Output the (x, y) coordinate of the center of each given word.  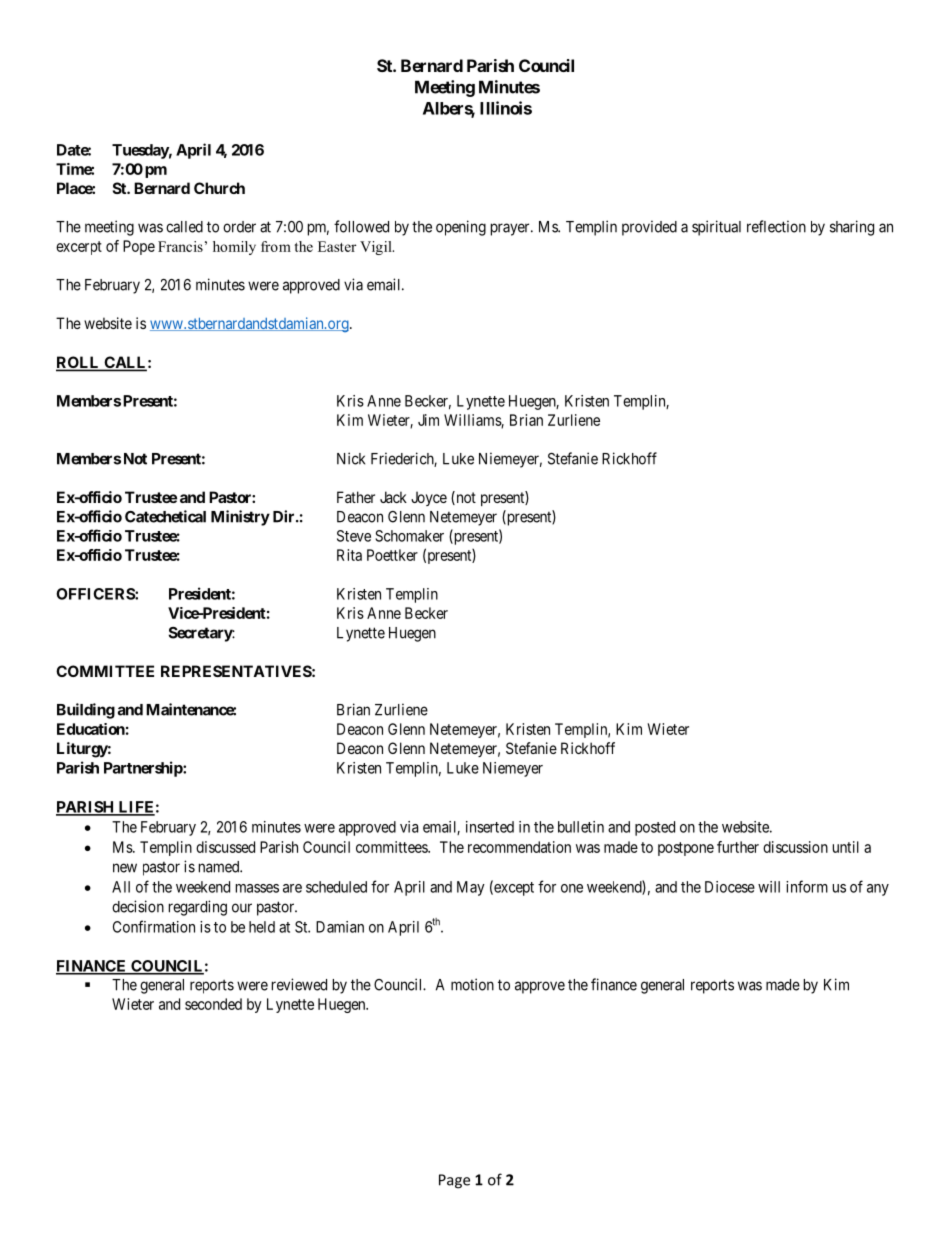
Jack (393, 497)
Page (454, 1181)
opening (461, 228)
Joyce (429, 498)
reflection (776, 226)
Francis (180, 246)
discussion (795, 847)
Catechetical (165, 516)
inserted (490, 827)
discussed (225, 847)
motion (472, 984)
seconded (213, 1004)
